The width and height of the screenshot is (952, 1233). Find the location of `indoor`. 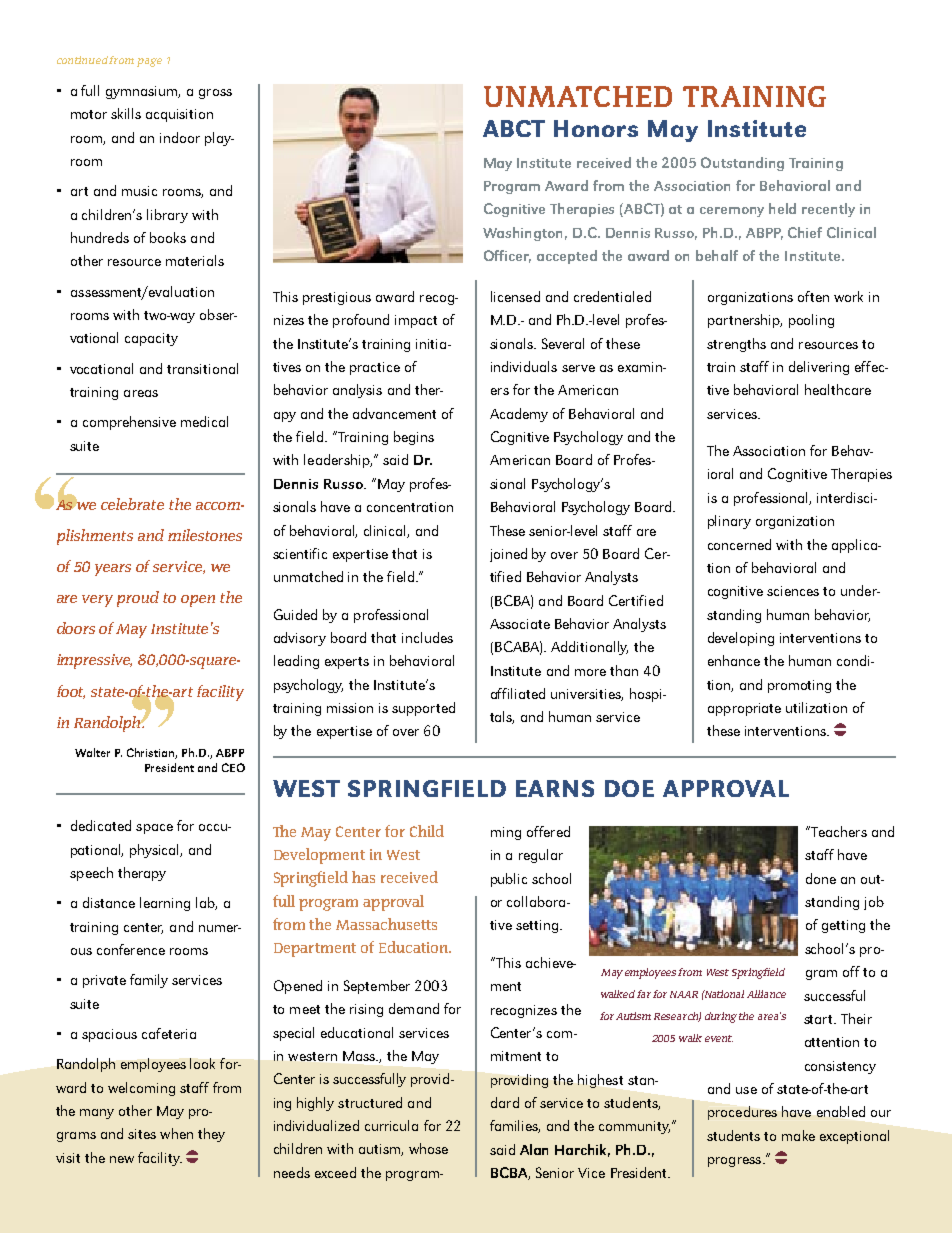

indoor is located at coordinates (180, 137).
